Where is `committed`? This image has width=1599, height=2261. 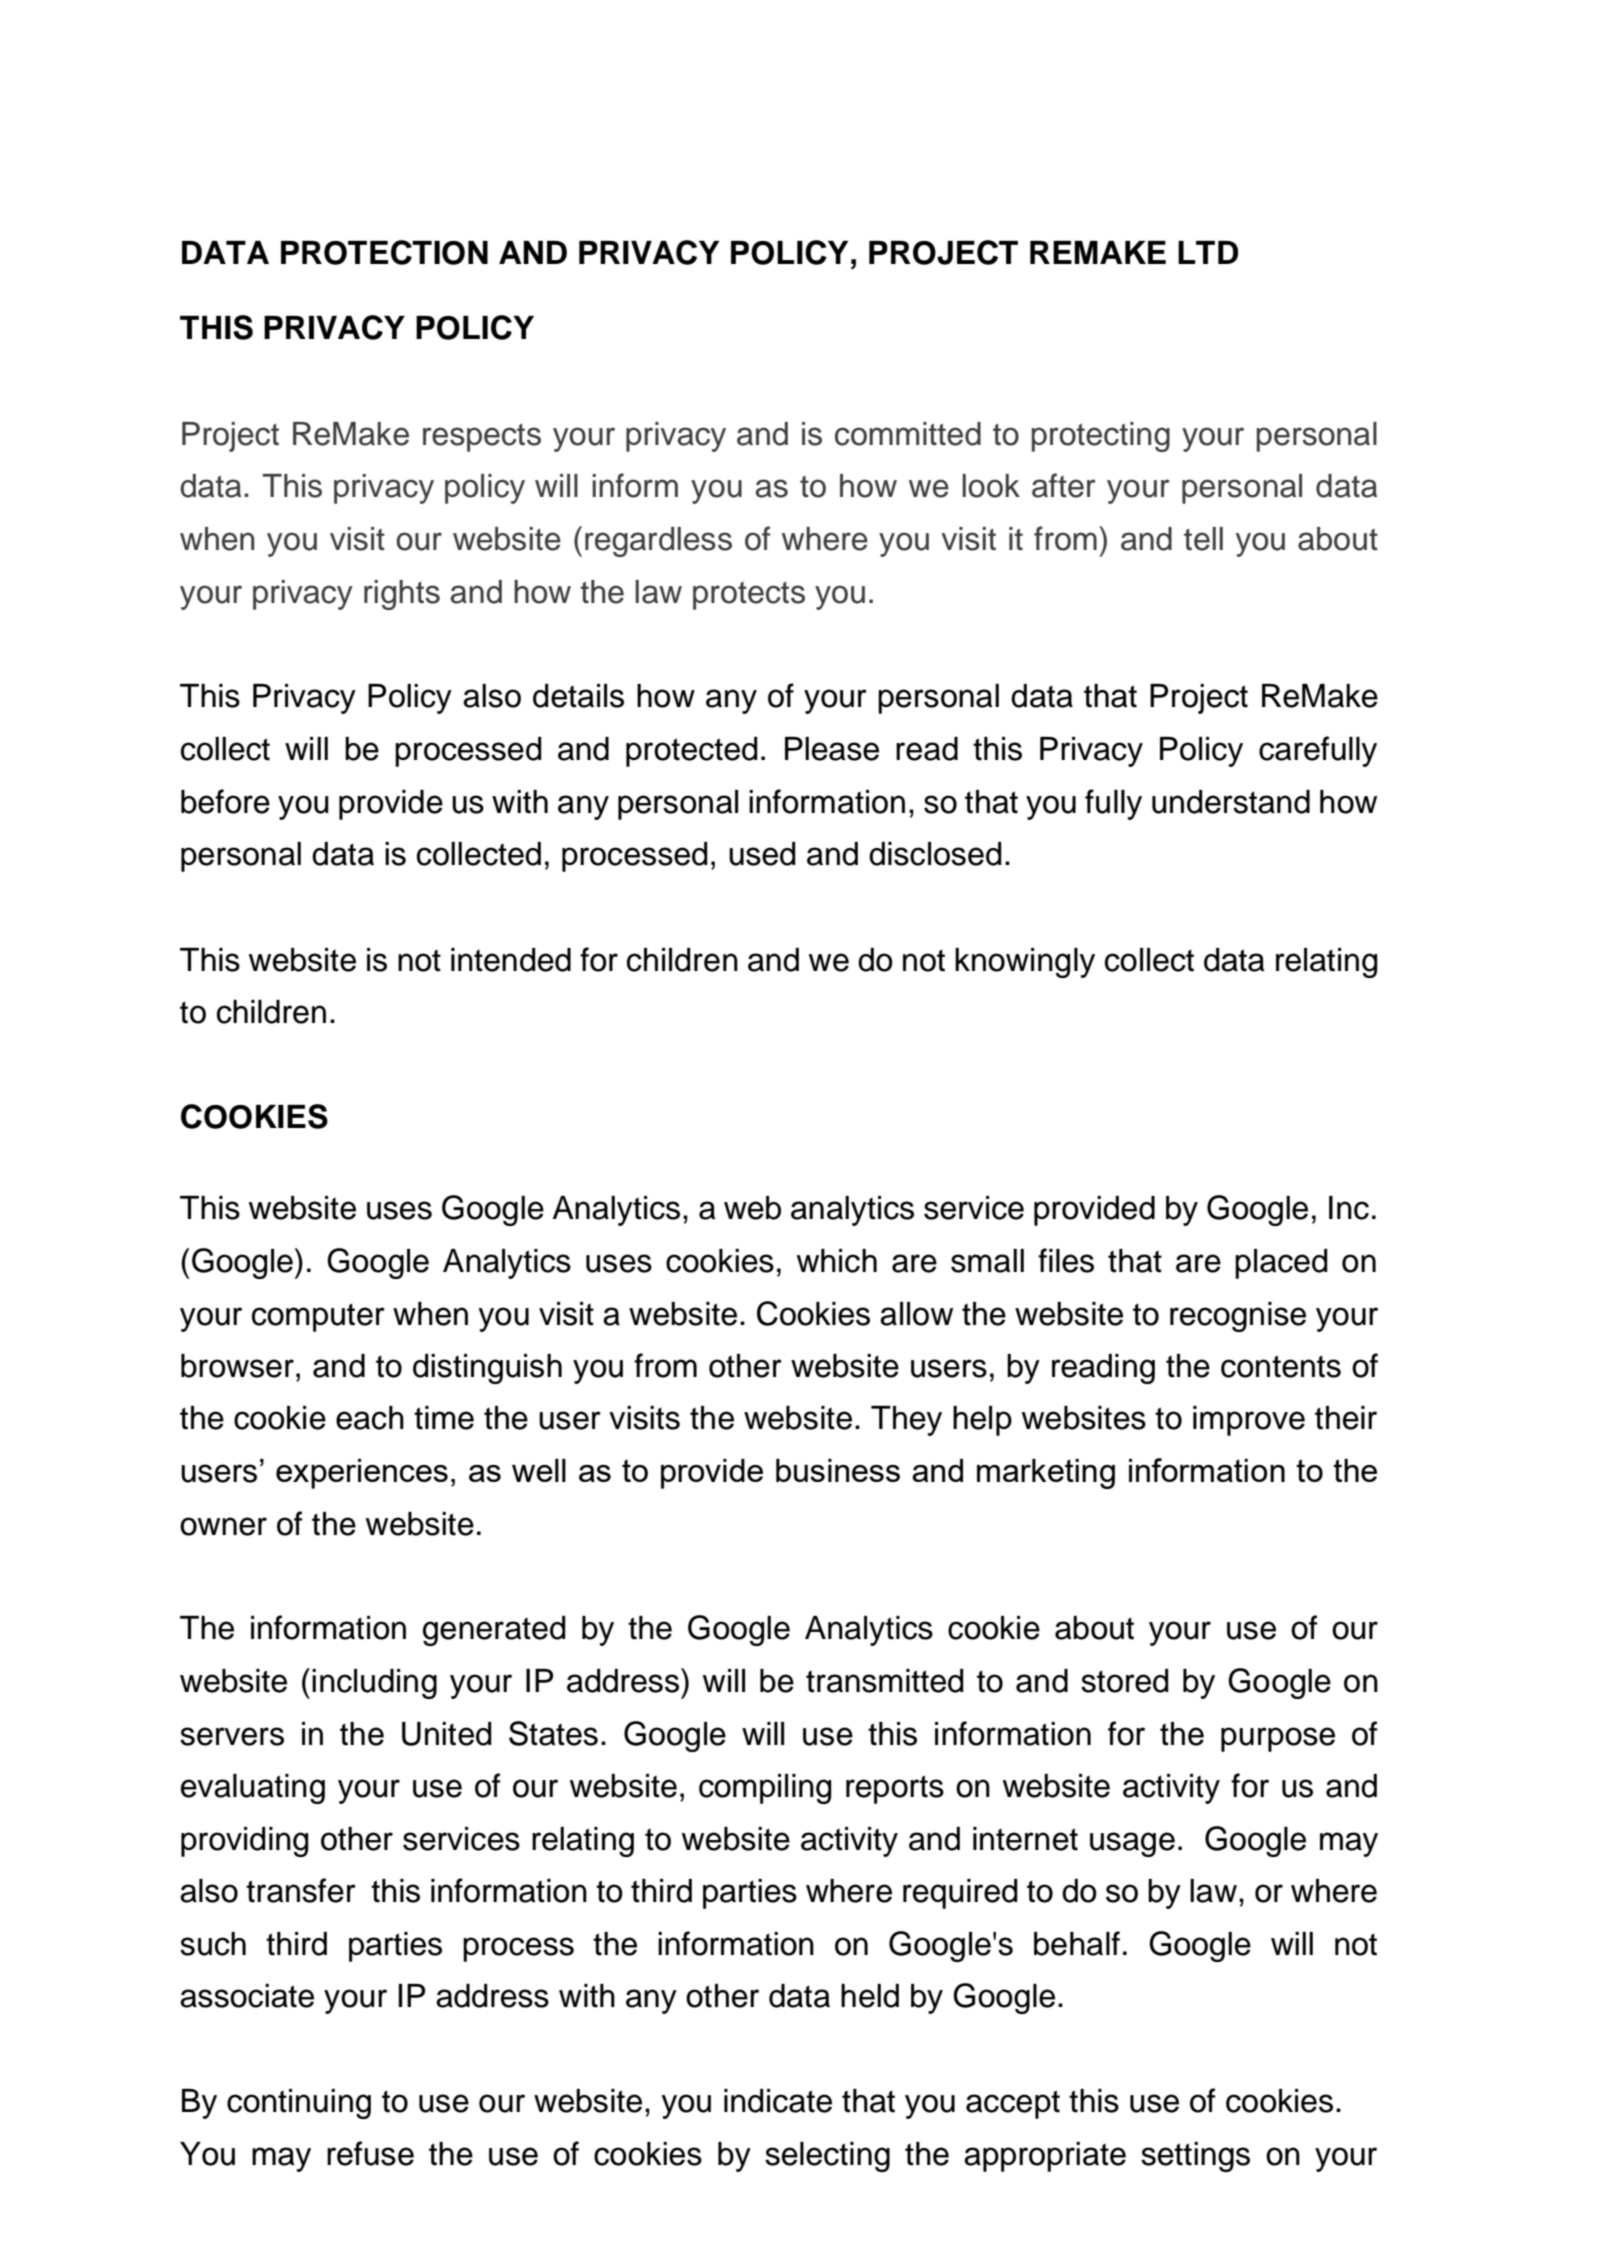
committed is located at coordinates (908, 434).
